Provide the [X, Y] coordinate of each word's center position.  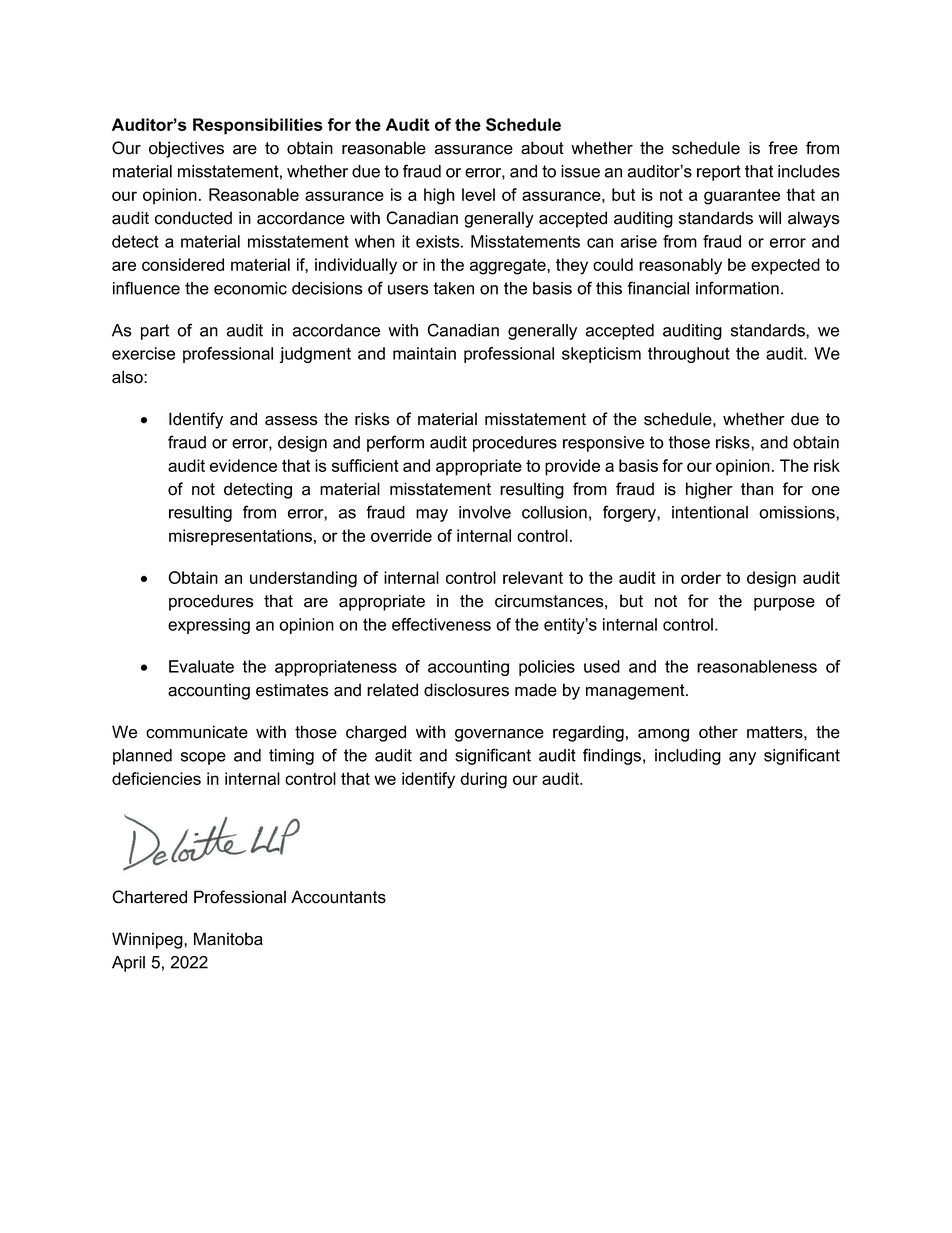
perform [395, 443]
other [718, 732]
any [742, 758]
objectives [186, 149]
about [542, 148]
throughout [689, 355]
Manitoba [228, 939]
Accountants [338, 897]
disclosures [466, 690]
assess [291, 421]
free [783, 148]
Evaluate [201, 666]
